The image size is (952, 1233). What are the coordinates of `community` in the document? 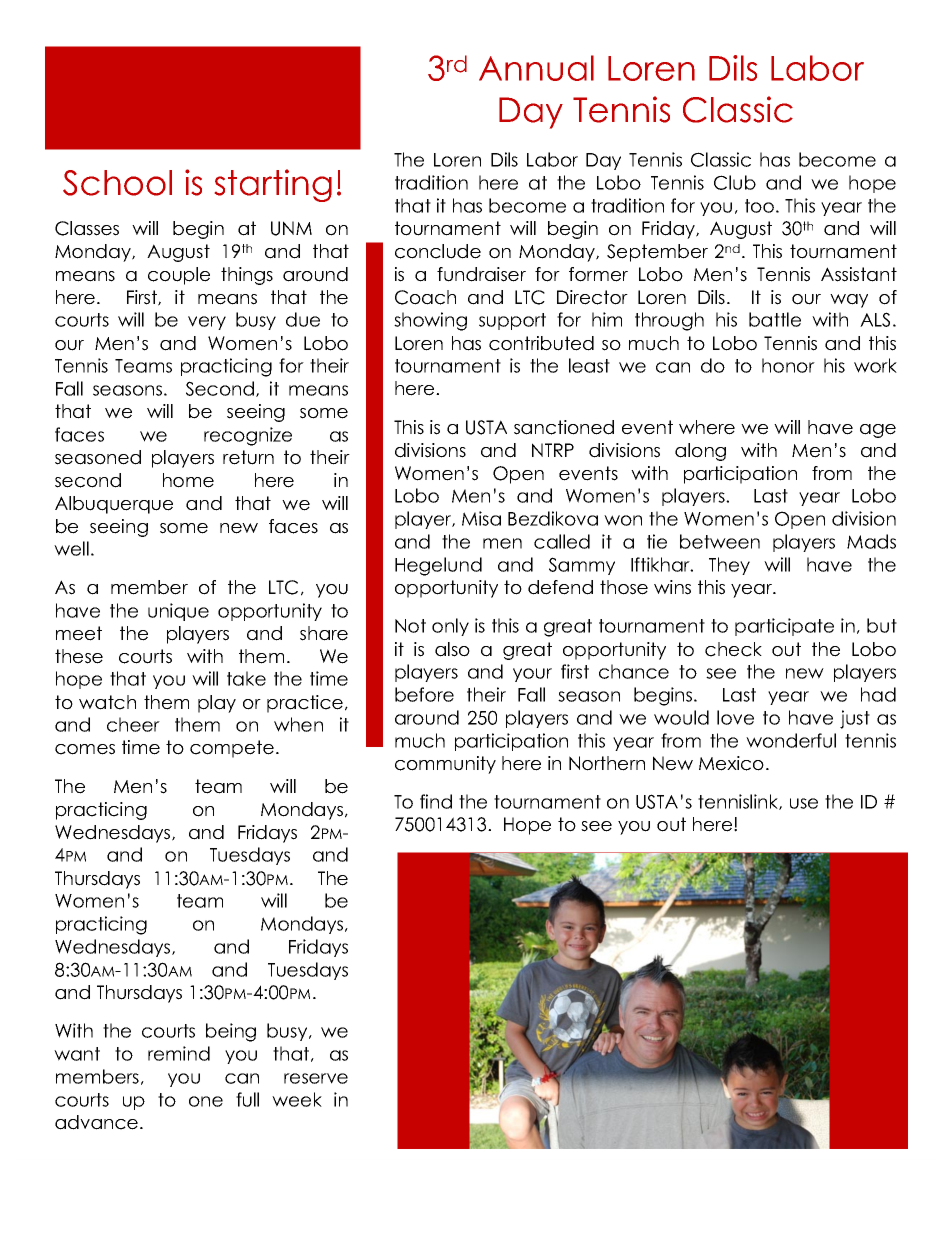 It's located at (445, 765).
